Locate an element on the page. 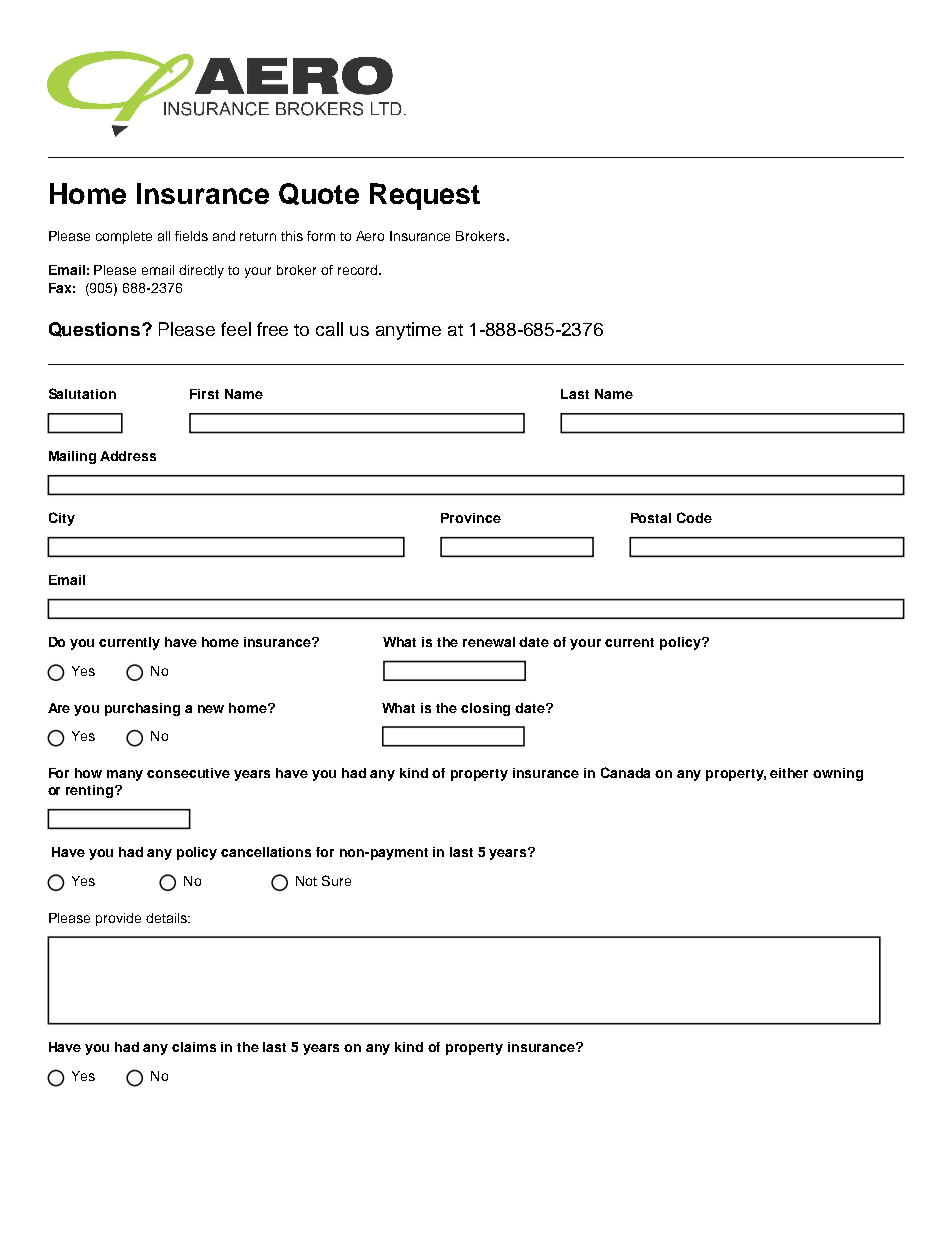 This document has width=952, height=1233. Request is located at coordinates (425, 196).
